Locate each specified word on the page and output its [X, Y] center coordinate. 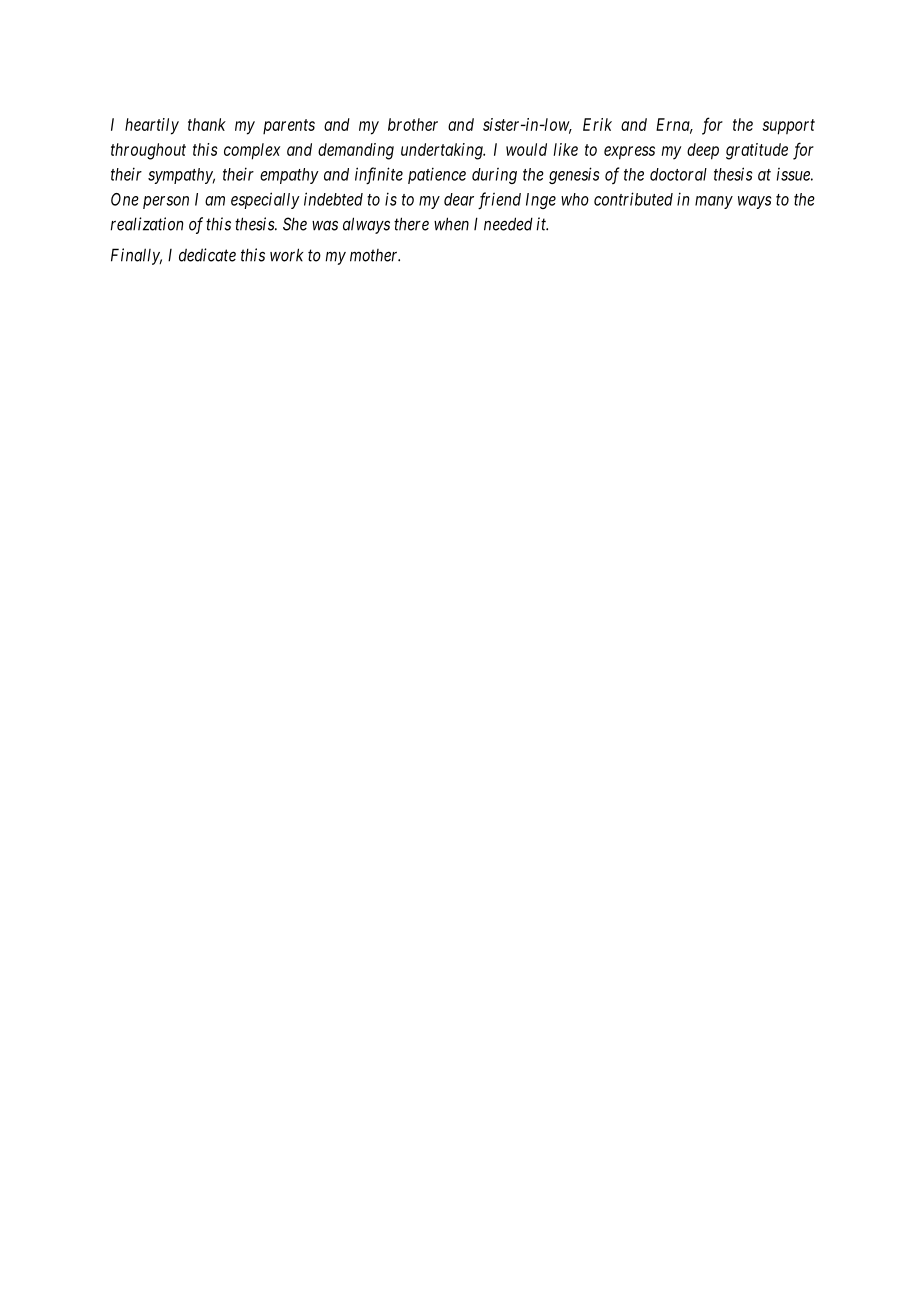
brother [413, 124]
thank [207, 124]
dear [459, 199]
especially [265, 200]
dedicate [207, 255]
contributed [633, 199]
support [789, 127]
